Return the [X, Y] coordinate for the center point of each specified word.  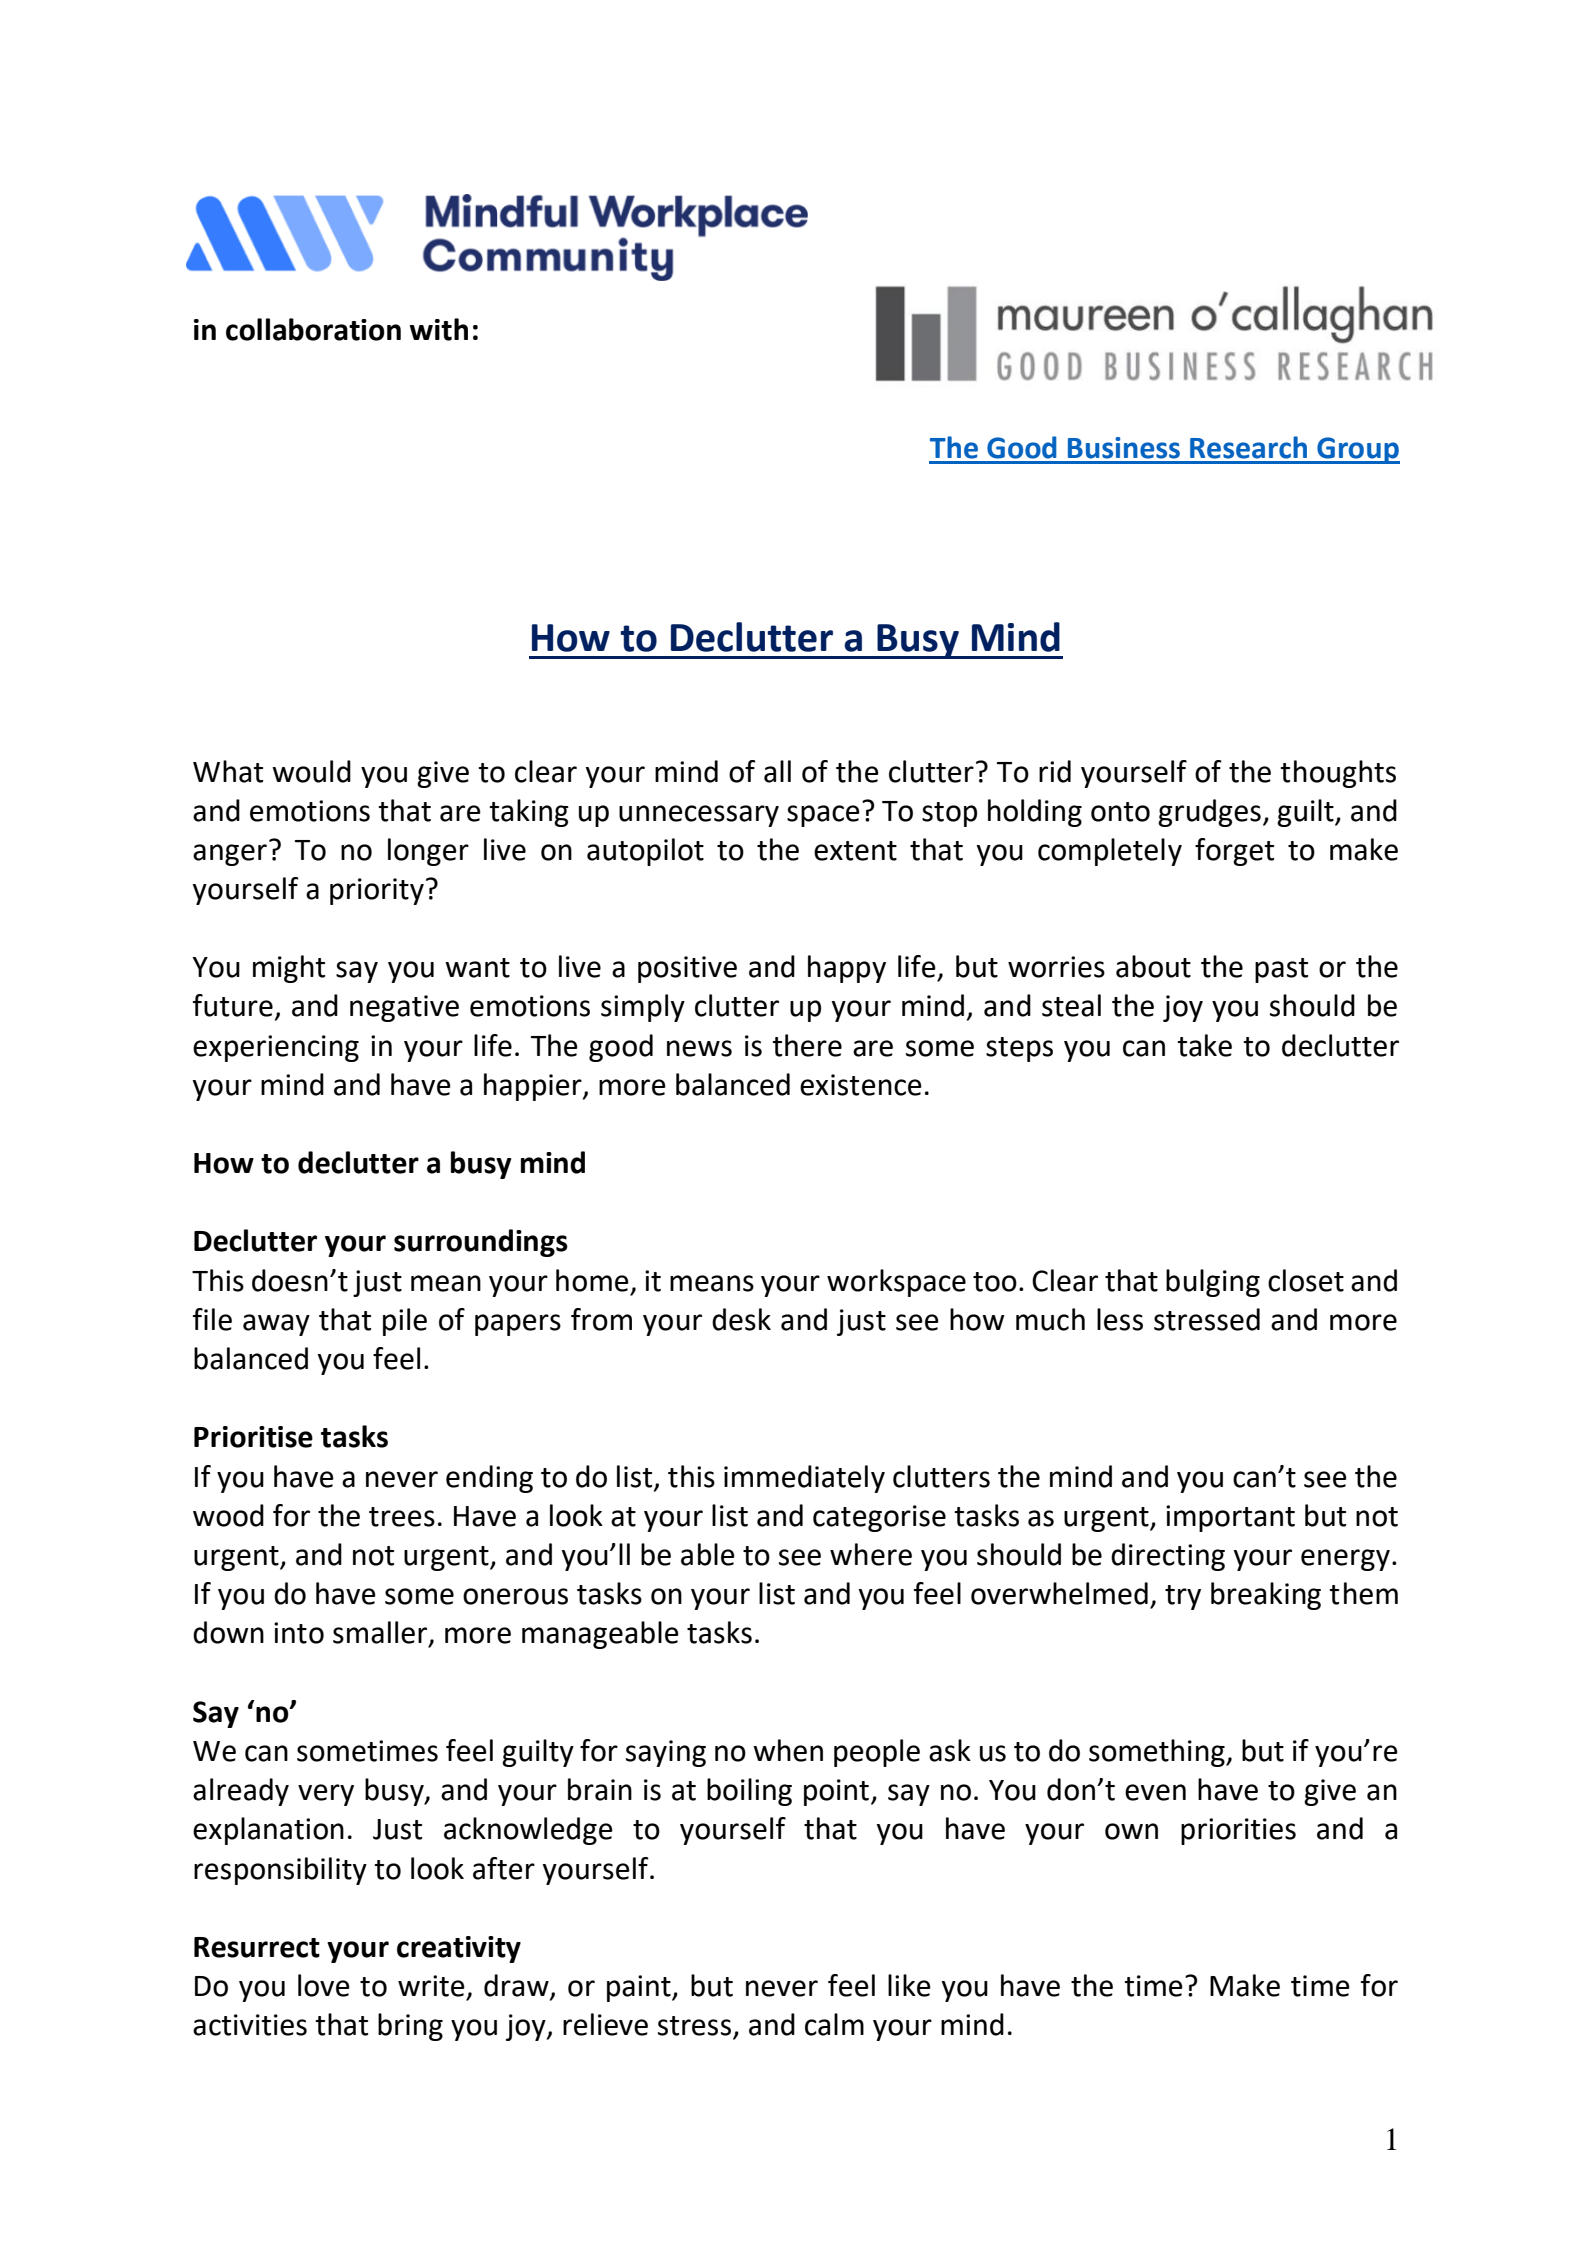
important [1230, 1518]
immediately [804, 1479]
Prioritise [253, 1437]
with [439, 329]
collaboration [313, 329]
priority [377, 891]
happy [847, 969]
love [324, 1985]
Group [1357, 450]
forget [1234, 852]
